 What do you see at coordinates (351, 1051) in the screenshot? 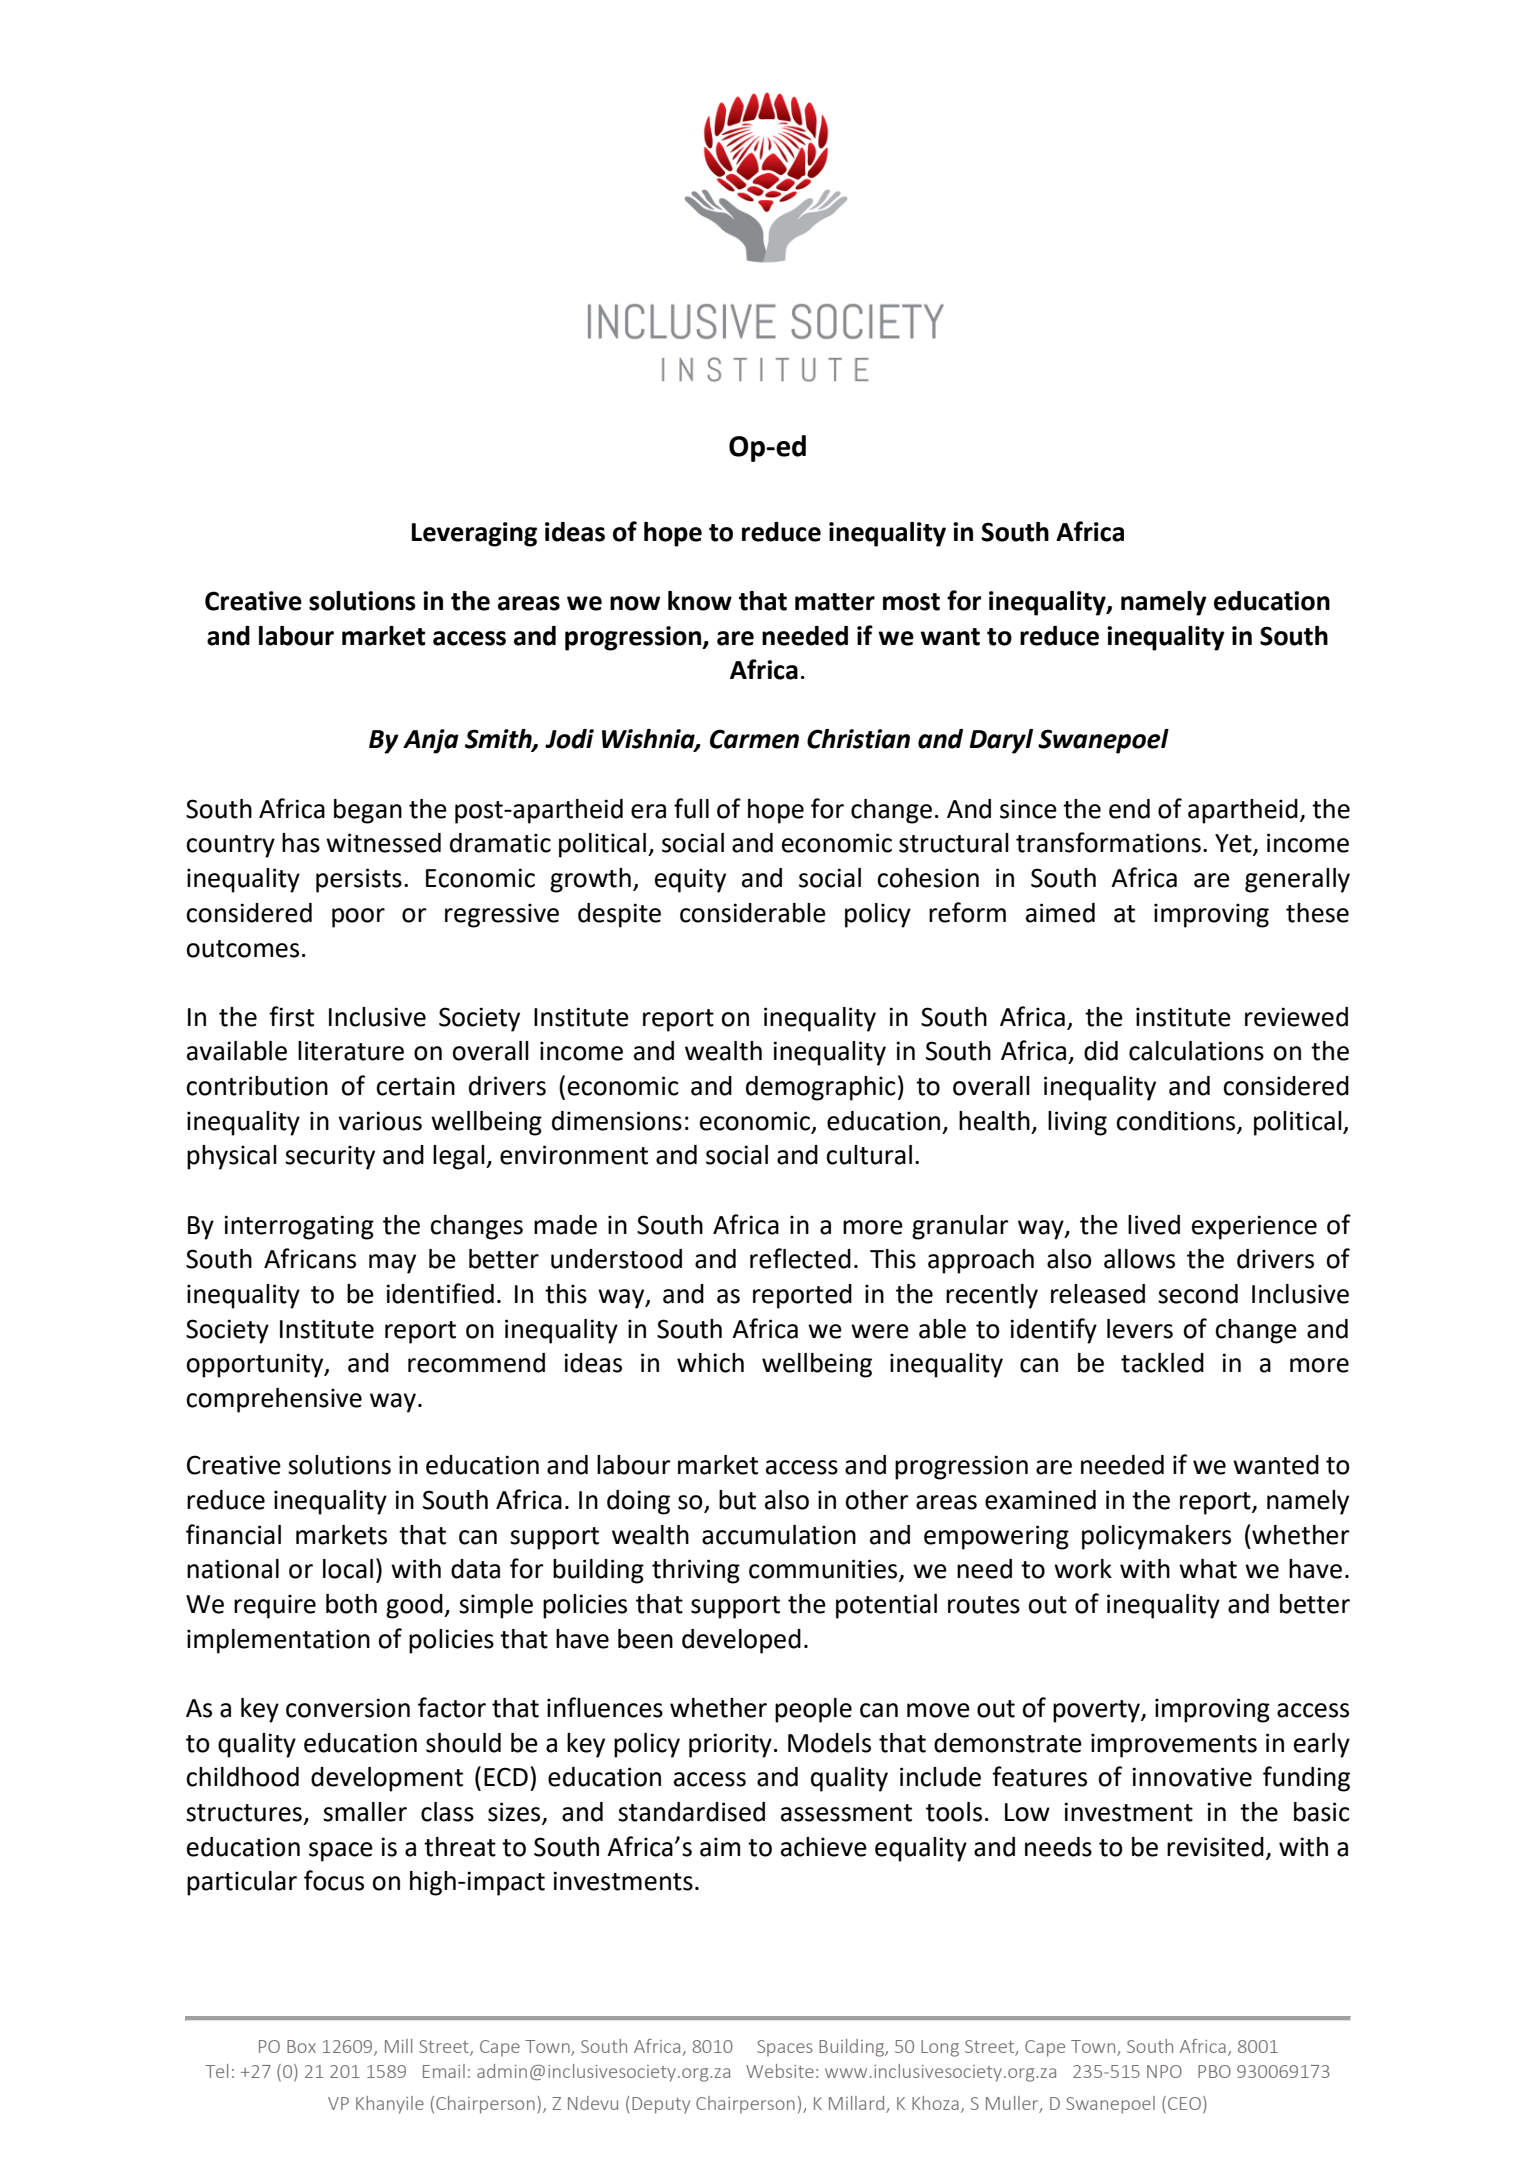
I see `literature` at bounding box center [351, 1051].
